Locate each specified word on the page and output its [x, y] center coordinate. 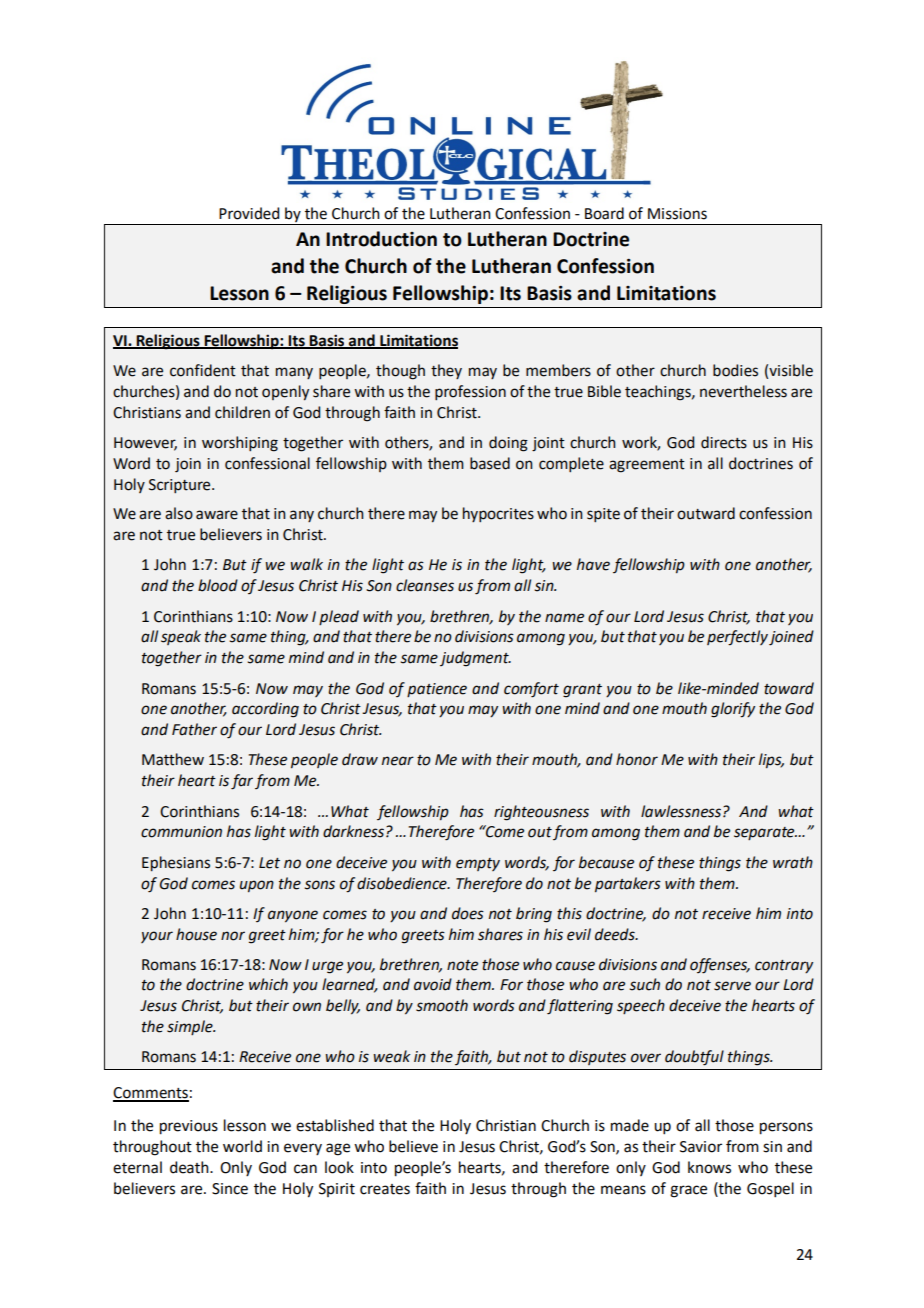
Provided [249, 213]
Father [194, 729]
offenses [720, 966]
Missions [677, 214]
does [468, 913]
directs [724, 442]
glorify [733, 710]
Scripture [181, 486]
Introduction [381, 239]
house [196, 934]
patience [437, 690]
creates [385, 1189]
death [190, 1167]
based [490, 463]
